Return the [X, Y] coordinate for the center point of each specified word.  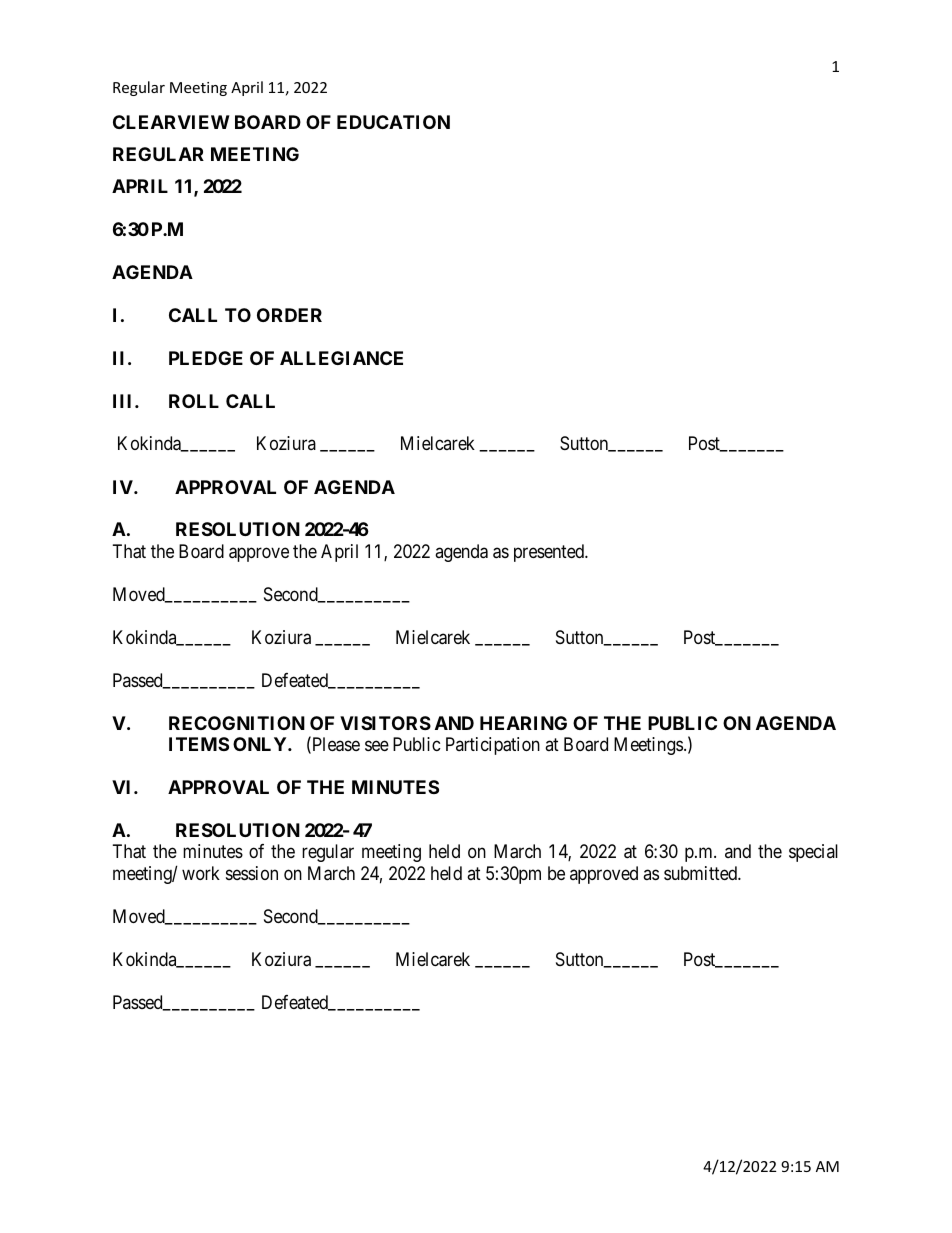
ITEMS [199, 744]
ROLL [194, 401]
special [813, 853]
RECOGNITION [237, 723]
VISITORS [385, 723]
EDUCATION [393, 122]
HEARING [523, 723]
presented [550, 553]
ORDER [289, 315]
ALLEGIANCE [341, 358]
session [252, 873]
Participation [493, 746]
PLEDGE [206, 358]
